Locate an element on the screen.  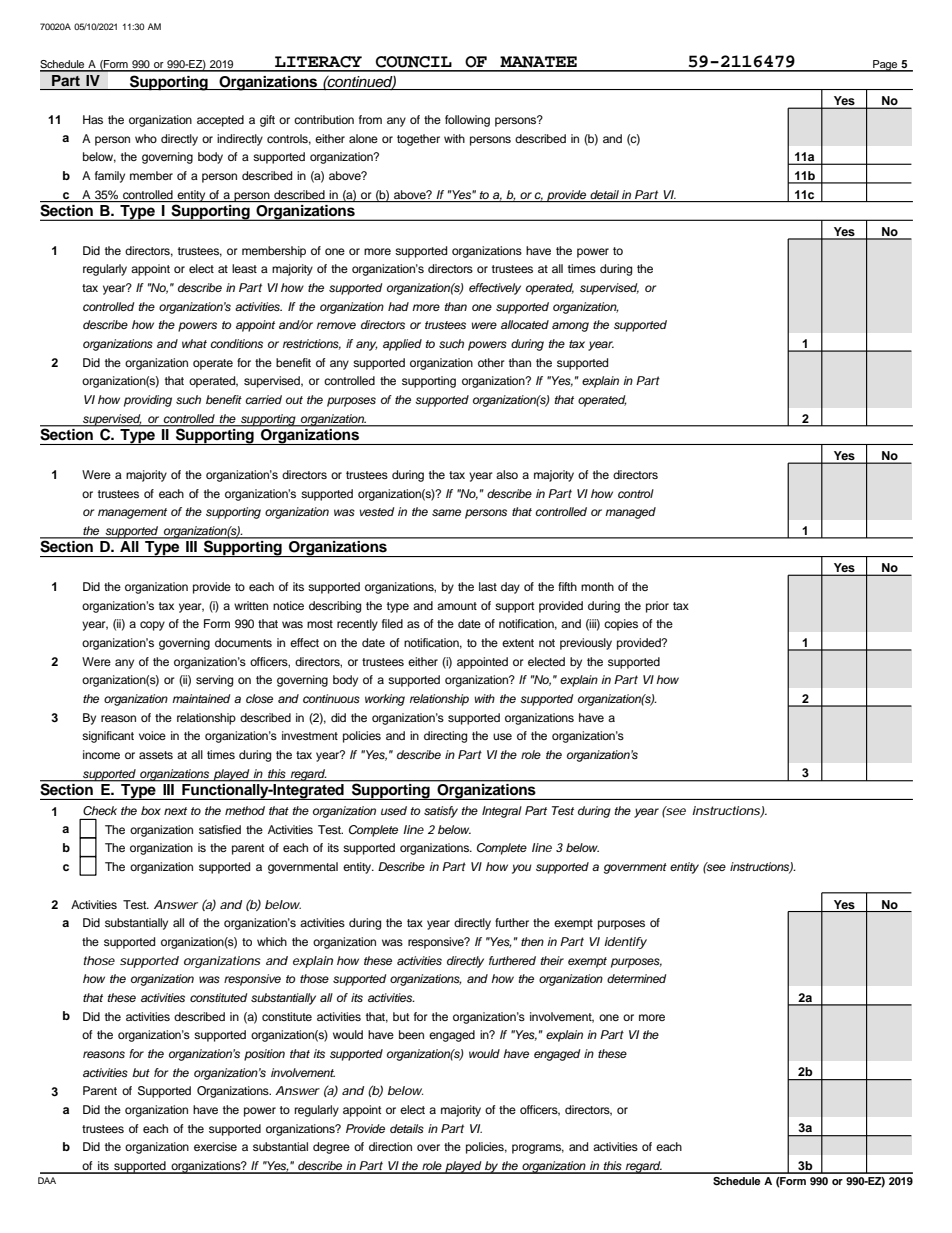
managed is located at coordinates (630, 513).
